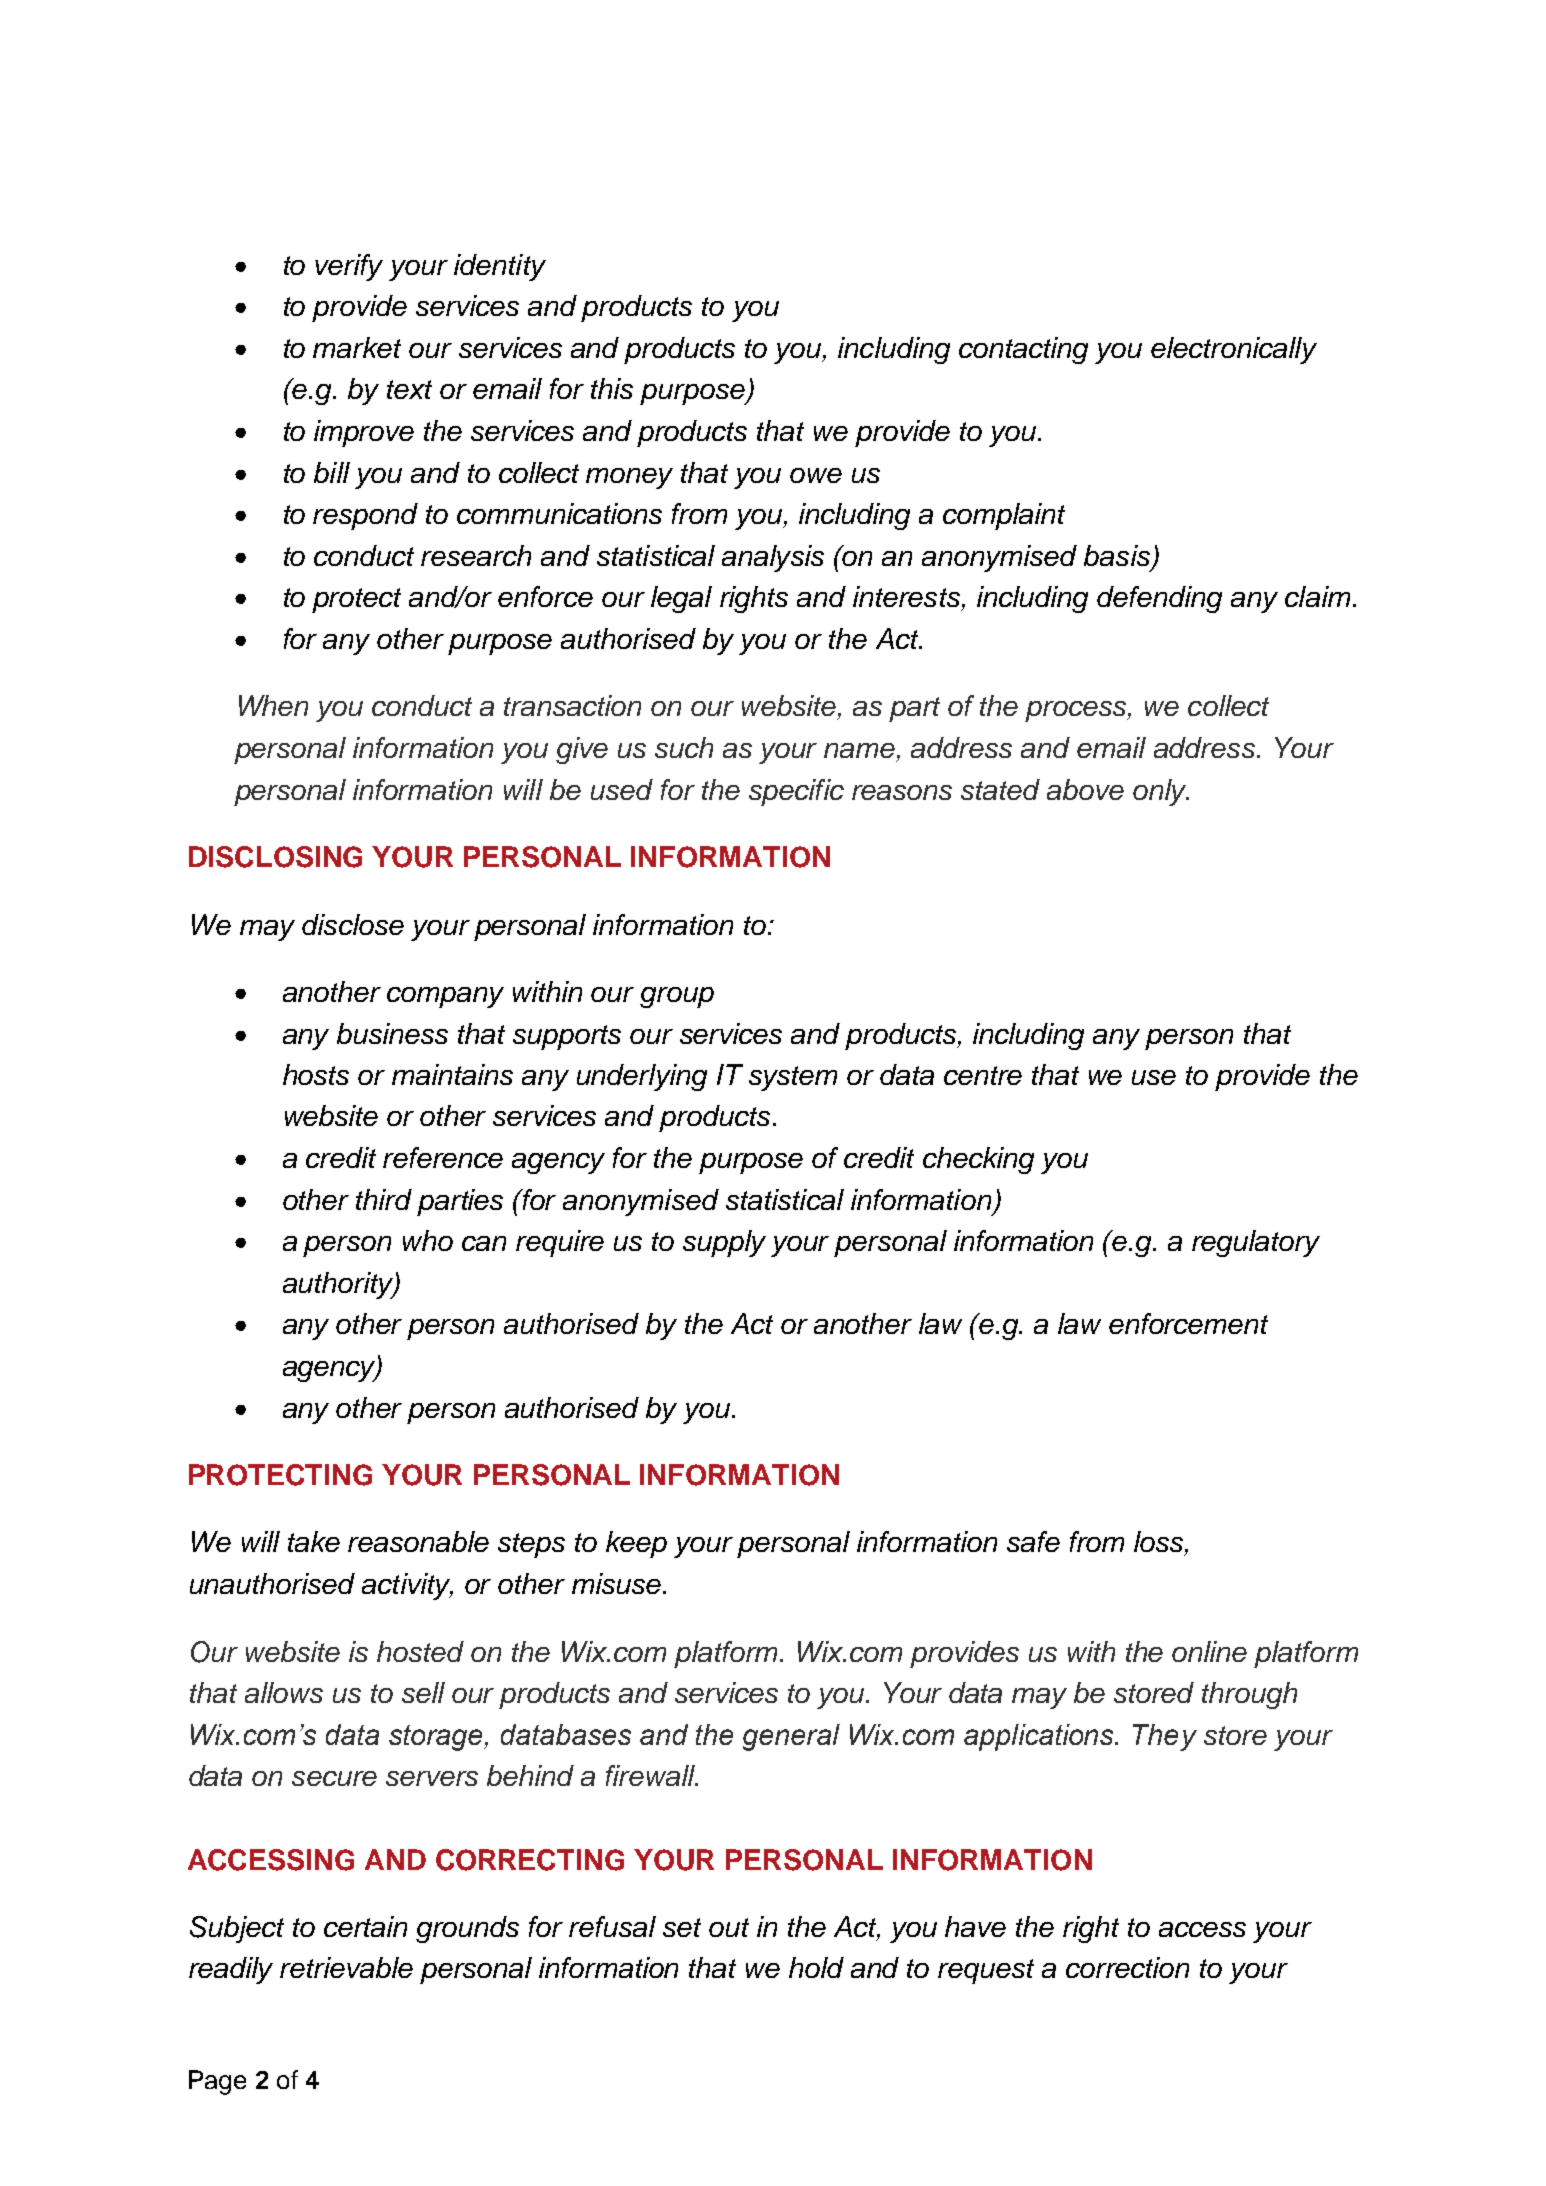  What do you see at coordinates (384, 1199) in the page?
I see `third` at bounding box center [384, 1199].
